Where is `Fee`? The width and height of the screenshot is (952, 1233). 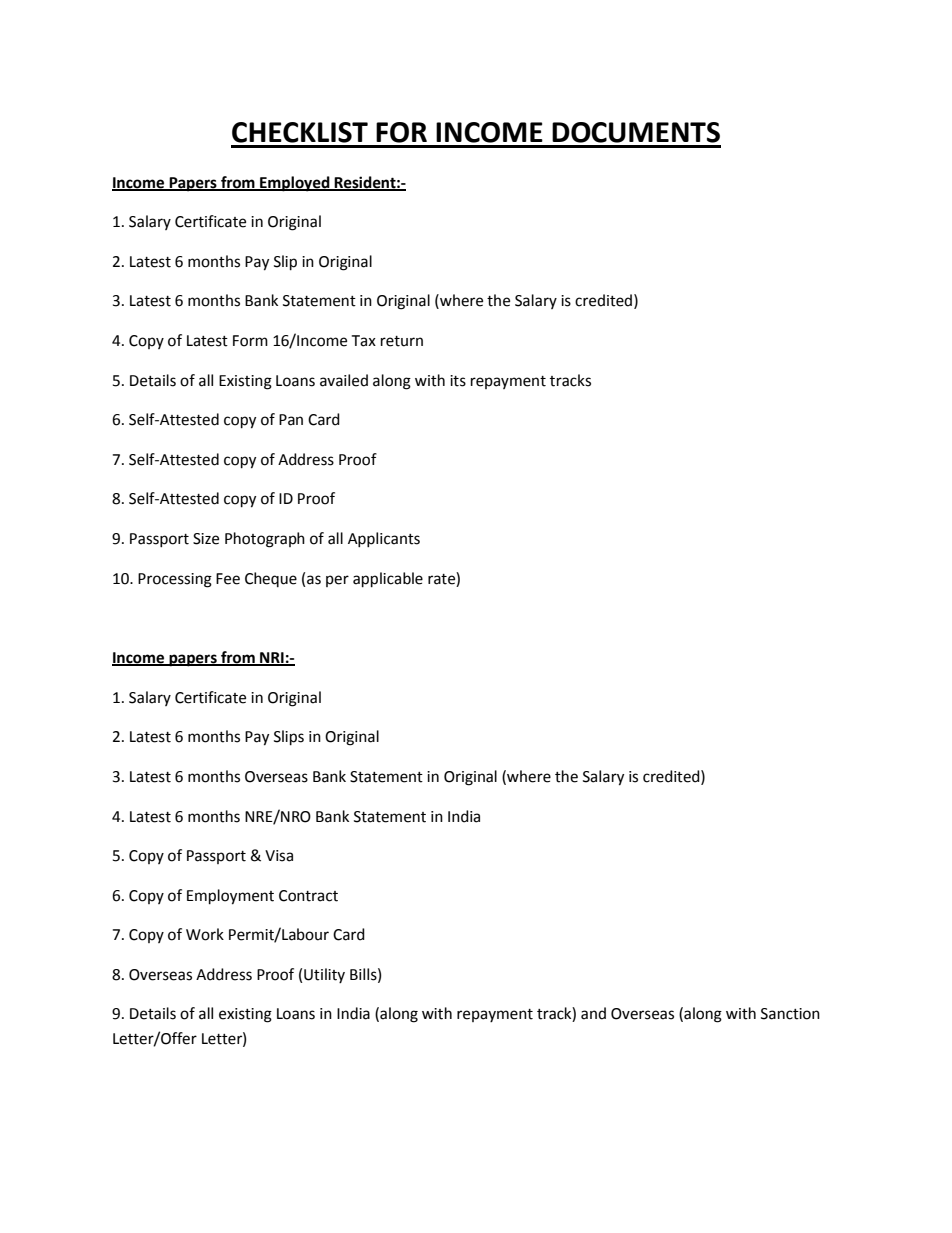 Fee is located at coordinates (228, 579).
